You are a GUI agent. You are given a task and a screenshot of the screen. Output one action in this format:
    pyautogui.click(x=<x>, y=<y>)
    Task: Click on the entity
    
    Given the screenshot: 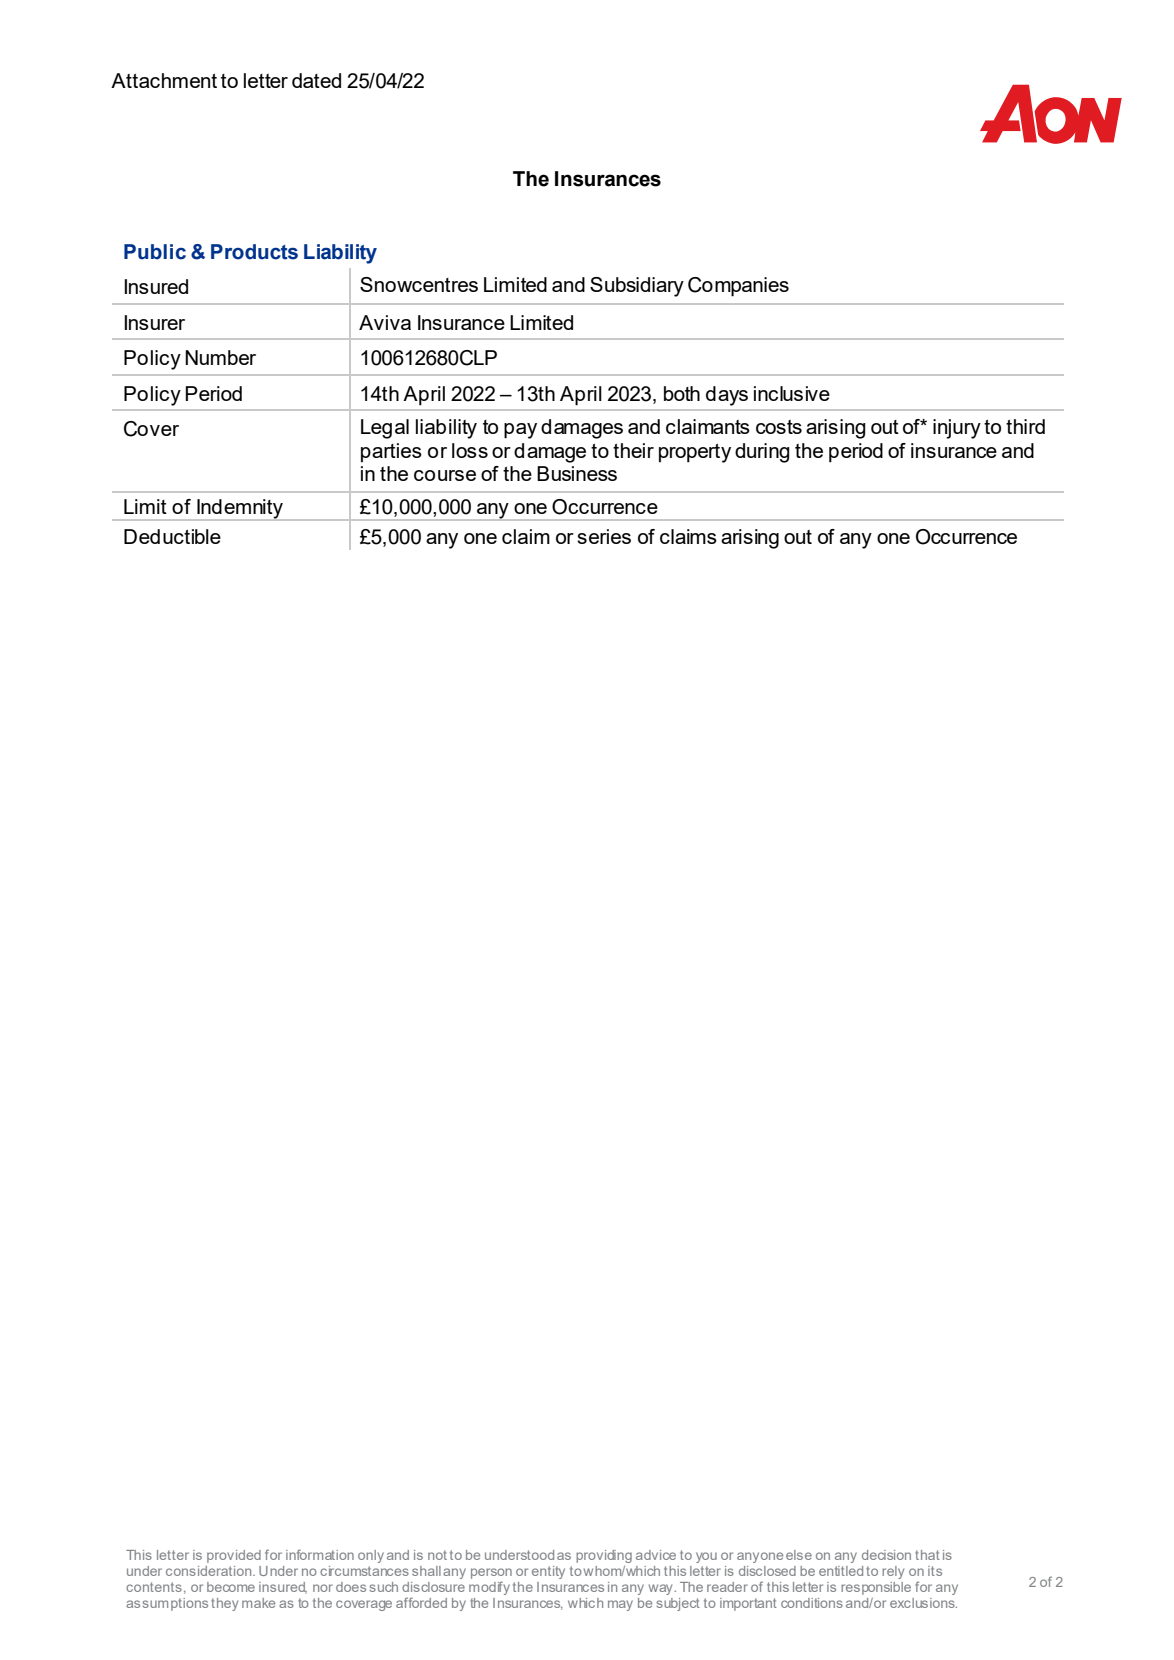 What is the action you would take?
    pyautogui.click(x=548, y=1572)
